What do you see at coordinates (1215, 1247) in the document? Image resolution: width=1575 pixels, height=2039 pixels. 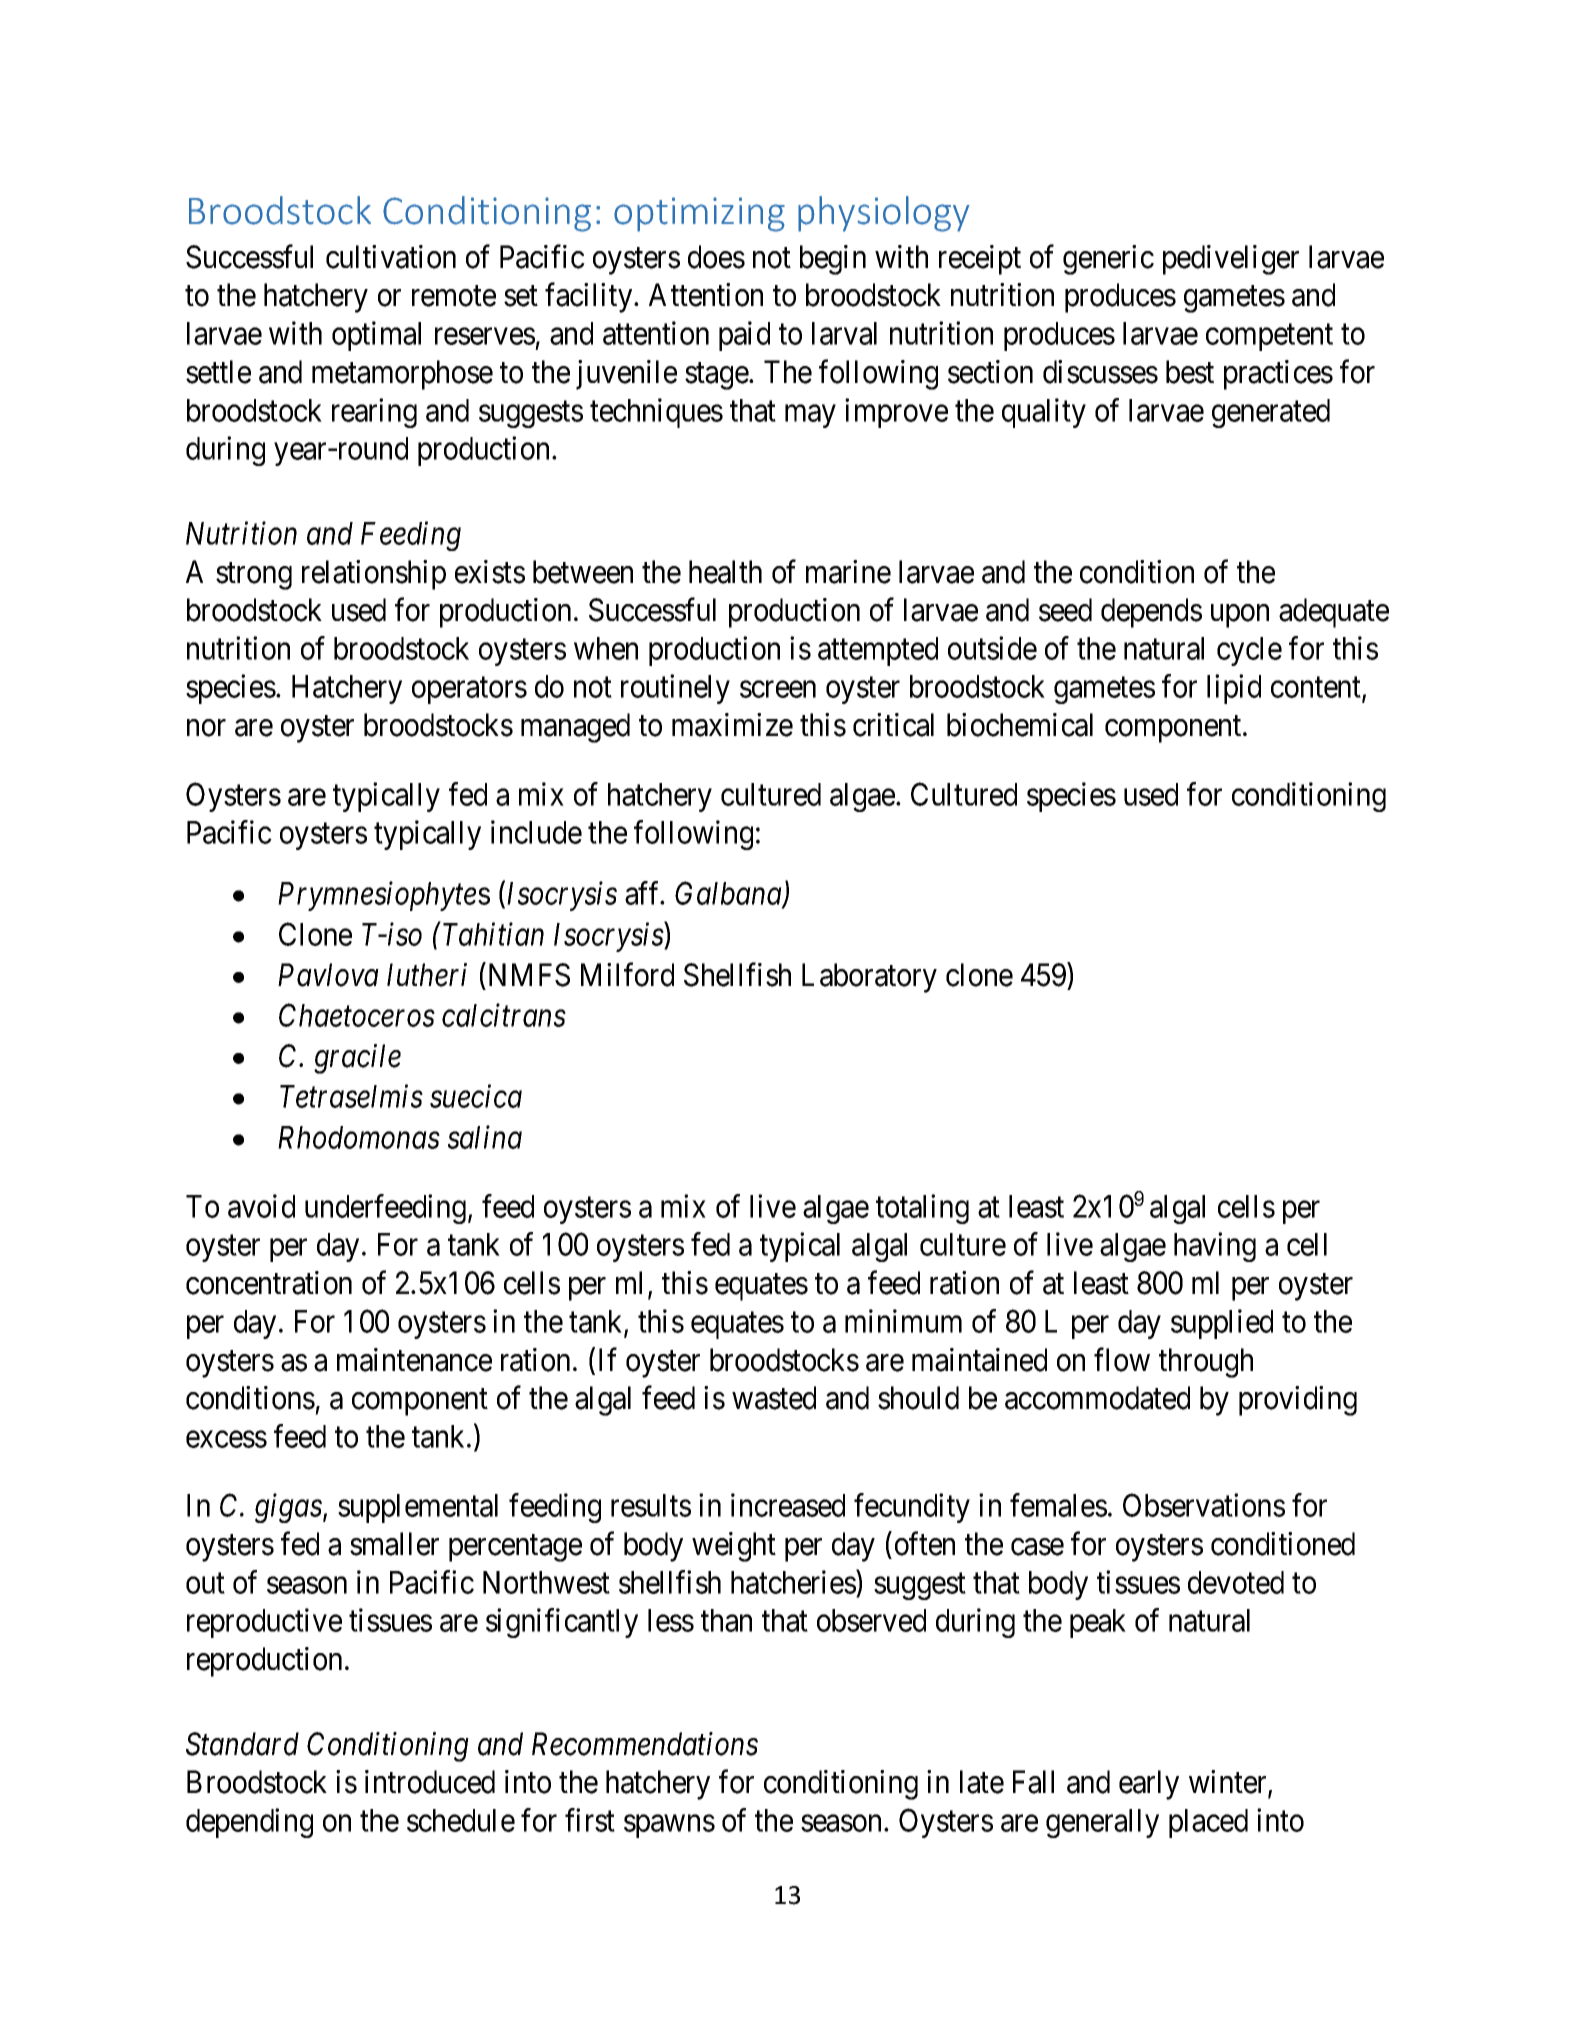 I see `having` at bounding box center [1215, 1247].
